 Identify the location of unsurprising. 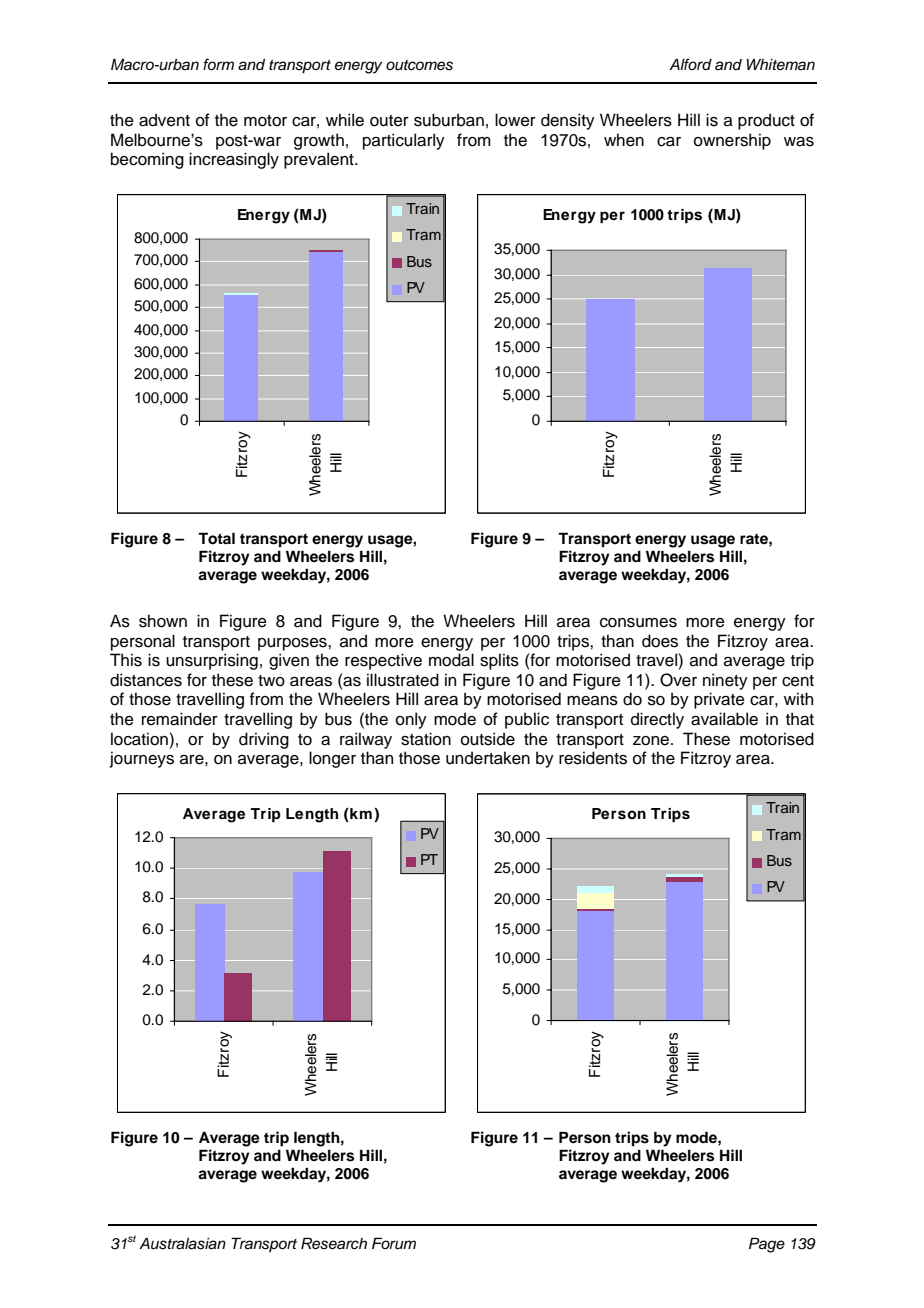
(212, 661).
